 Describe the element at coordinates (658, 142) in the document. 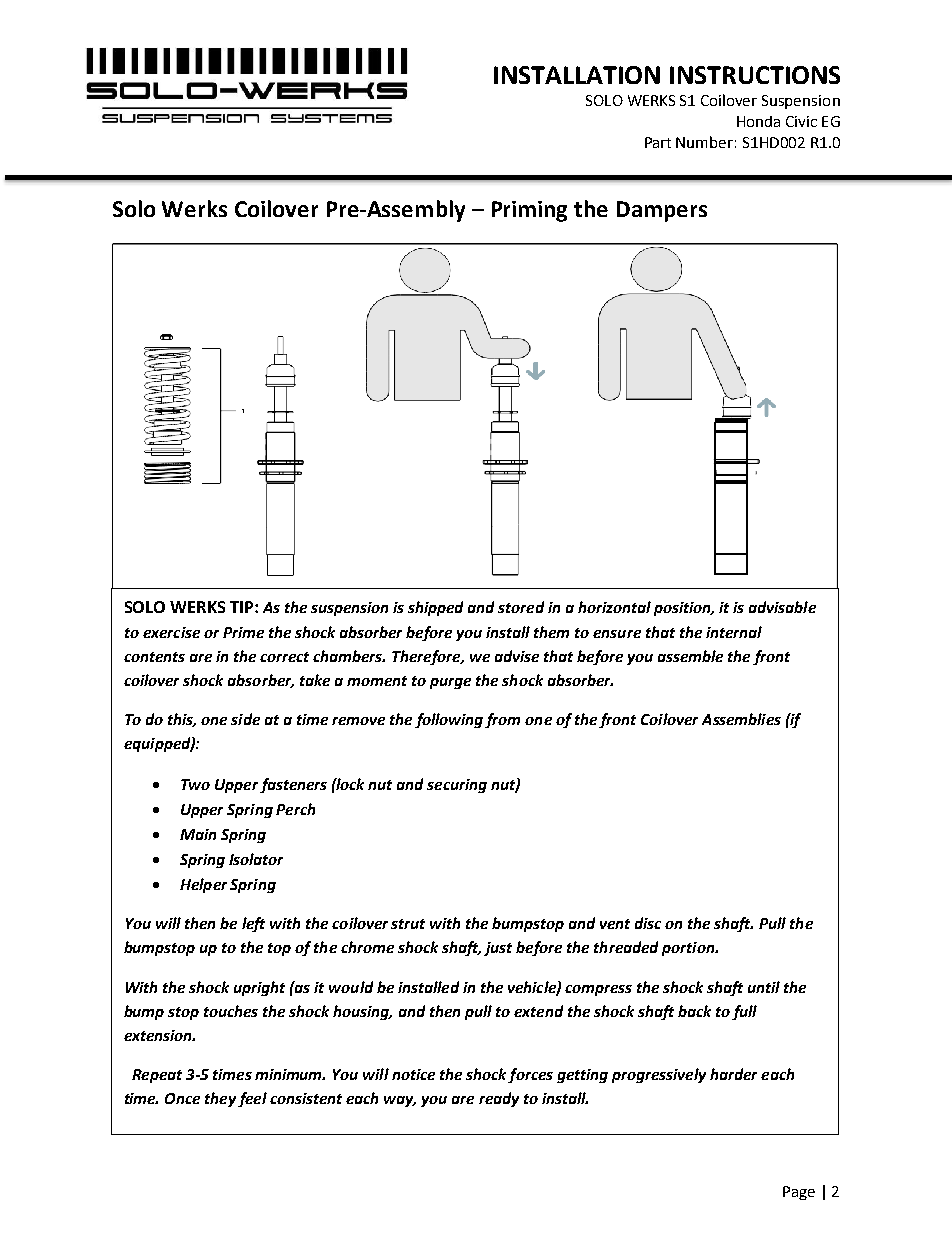

I see `Part` at that location.
